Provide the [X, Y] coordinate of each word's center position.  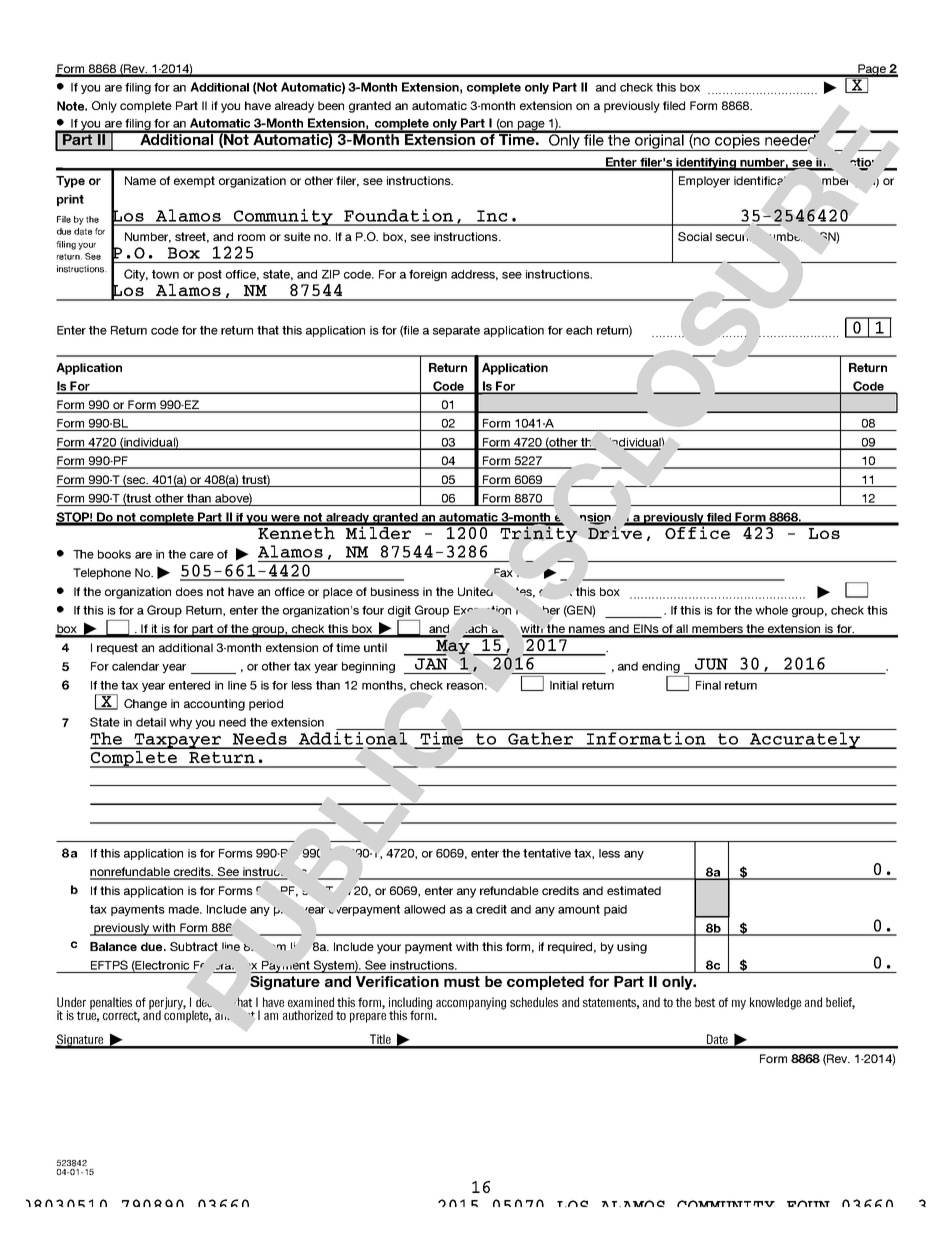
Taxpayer [177, 741]
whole [771, 610]
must [462, 981]
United [476, 590]
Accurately [805, 740]
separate [456, 331]
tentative [547, 853]
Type [70, 182]
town [165, 274]
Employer [704, 182]
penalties [111, 1003]
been [331, 105]
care [202, 555]
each [579, 330]
